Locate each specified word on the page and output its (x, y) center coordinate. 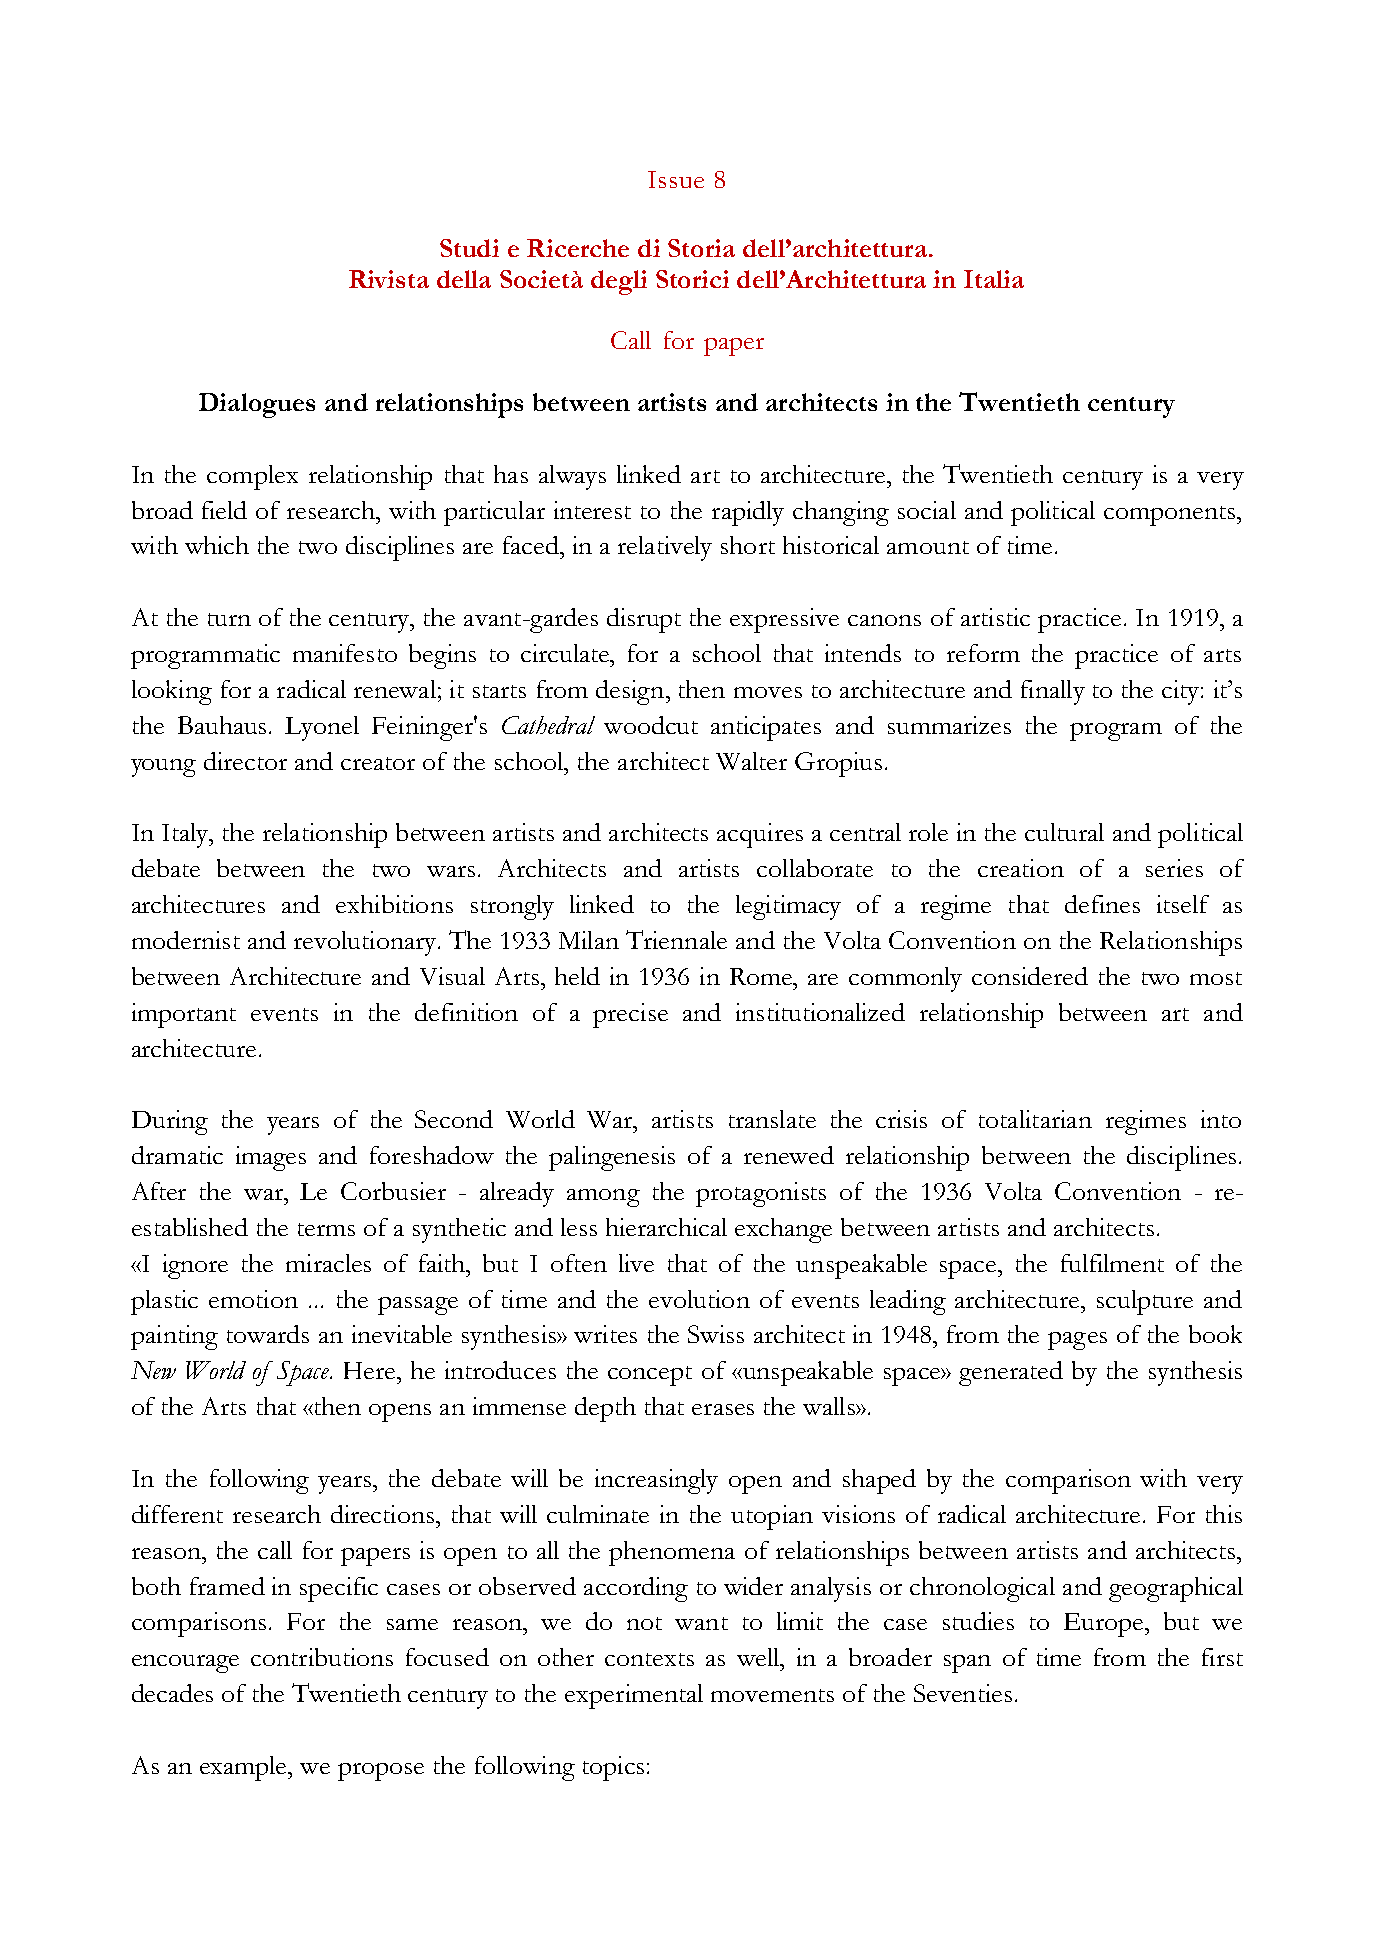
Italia (994, 279)
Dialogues (257, 405)
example (245, 1768)
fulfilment (1112, 1263)
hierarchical (666, 1227)
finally (1053, 692)
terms (326, 1229)
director (245, 761)
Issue (676, 179)
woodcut (651, 725)
